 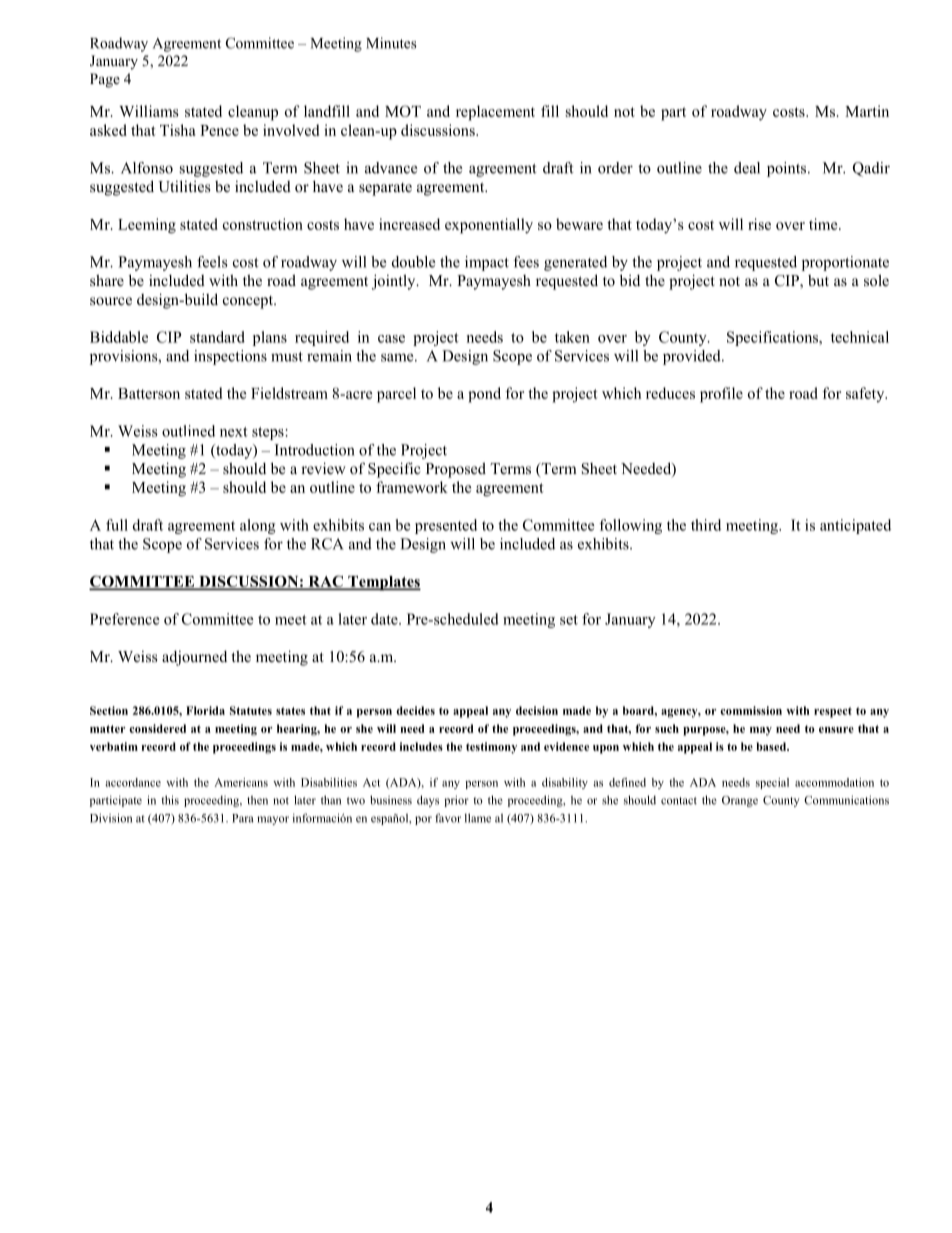 I want to click on feels, so click(x=212, y=262).
